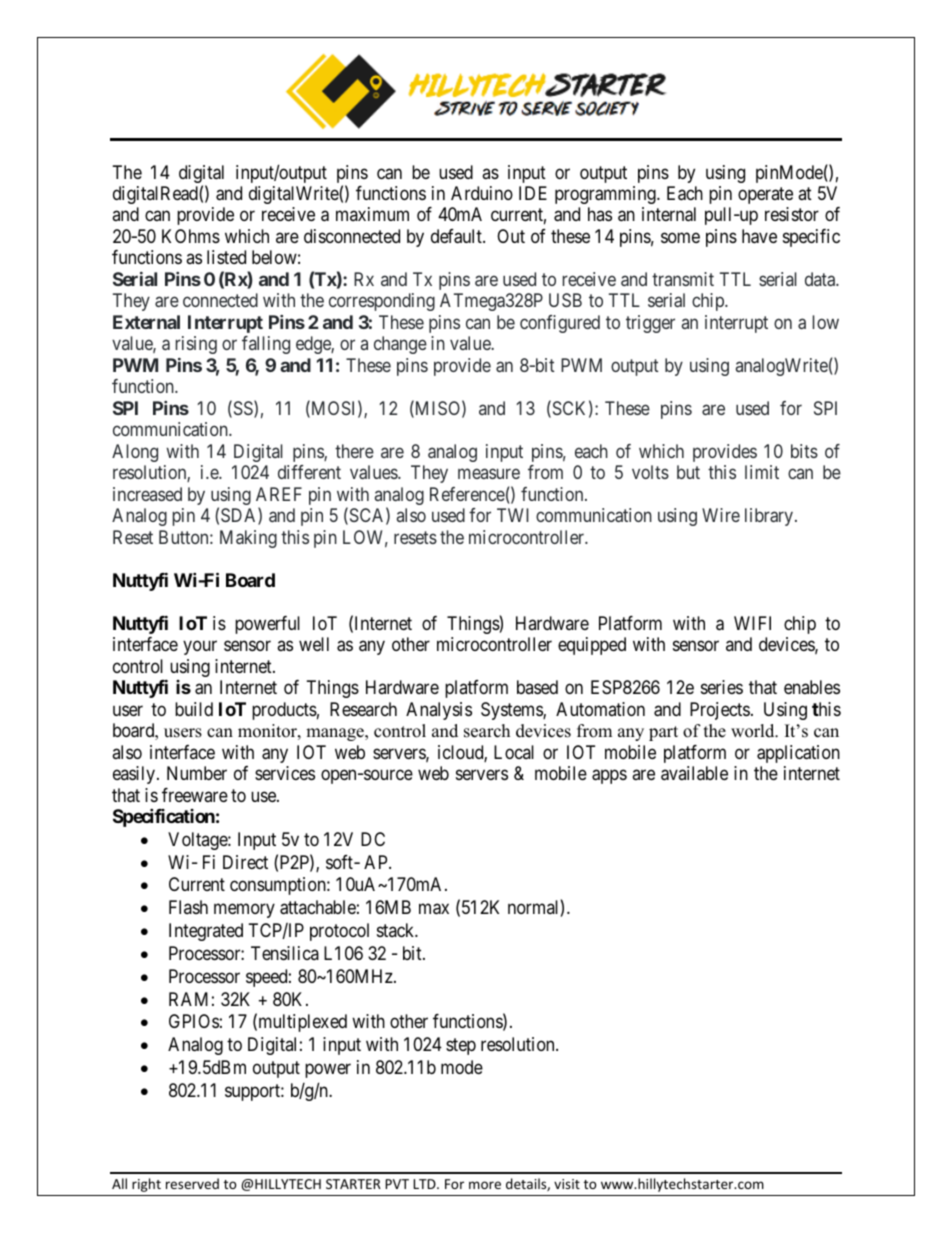 Image resolution: width=952 pixels, height=1233 pixels. What do you see at coordinates (192, 1183) in the screenshot?
I see `reserved` at bounding box center [192, 1183].
